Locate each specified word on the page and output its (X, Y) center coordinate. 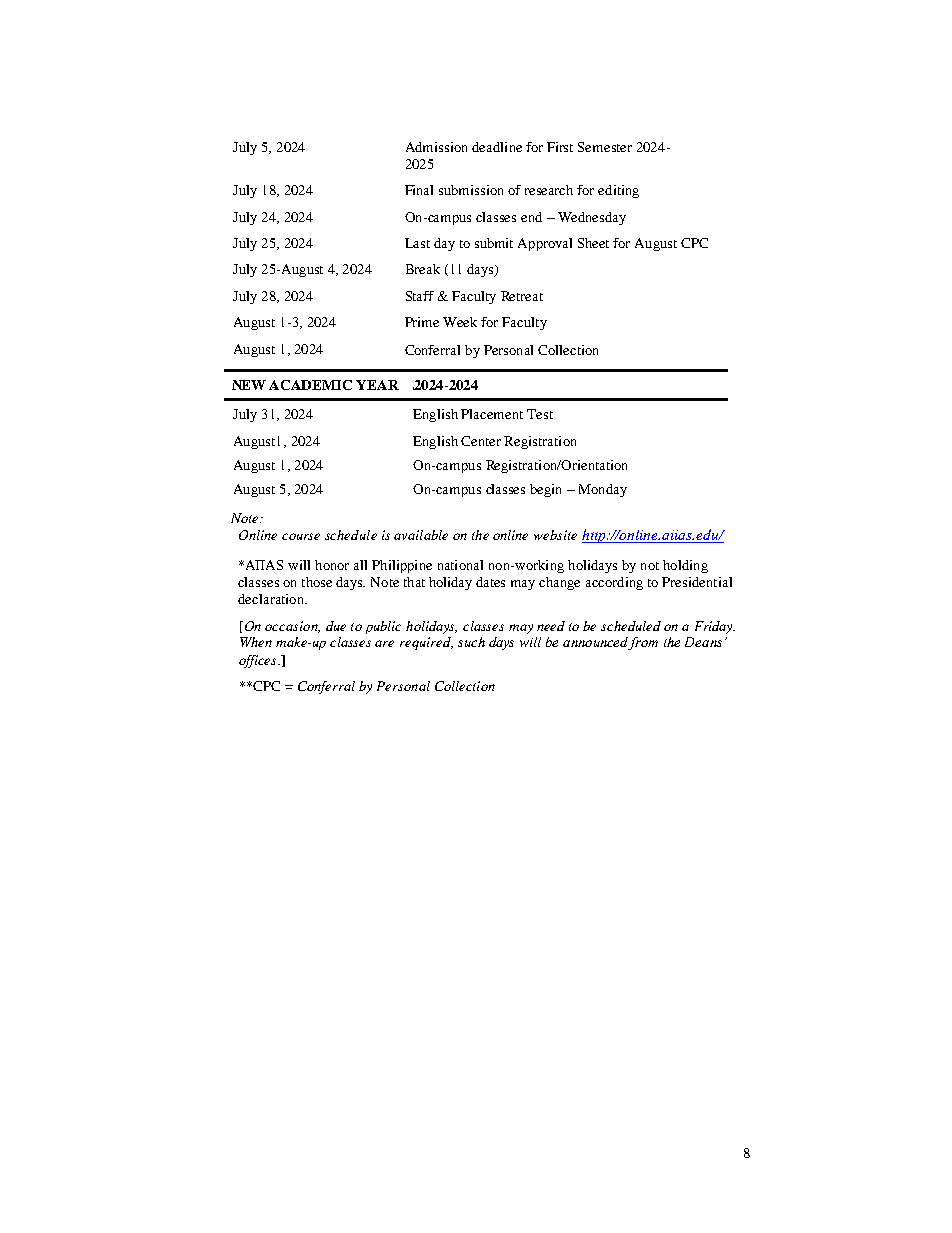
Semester (605, 147)
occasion (292, 627)
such (471, 642)
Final (419, 190)
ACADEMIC (310, 385)
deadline (497, 147)
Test (540, 414)
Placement (492, 414)
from (643, 643)
